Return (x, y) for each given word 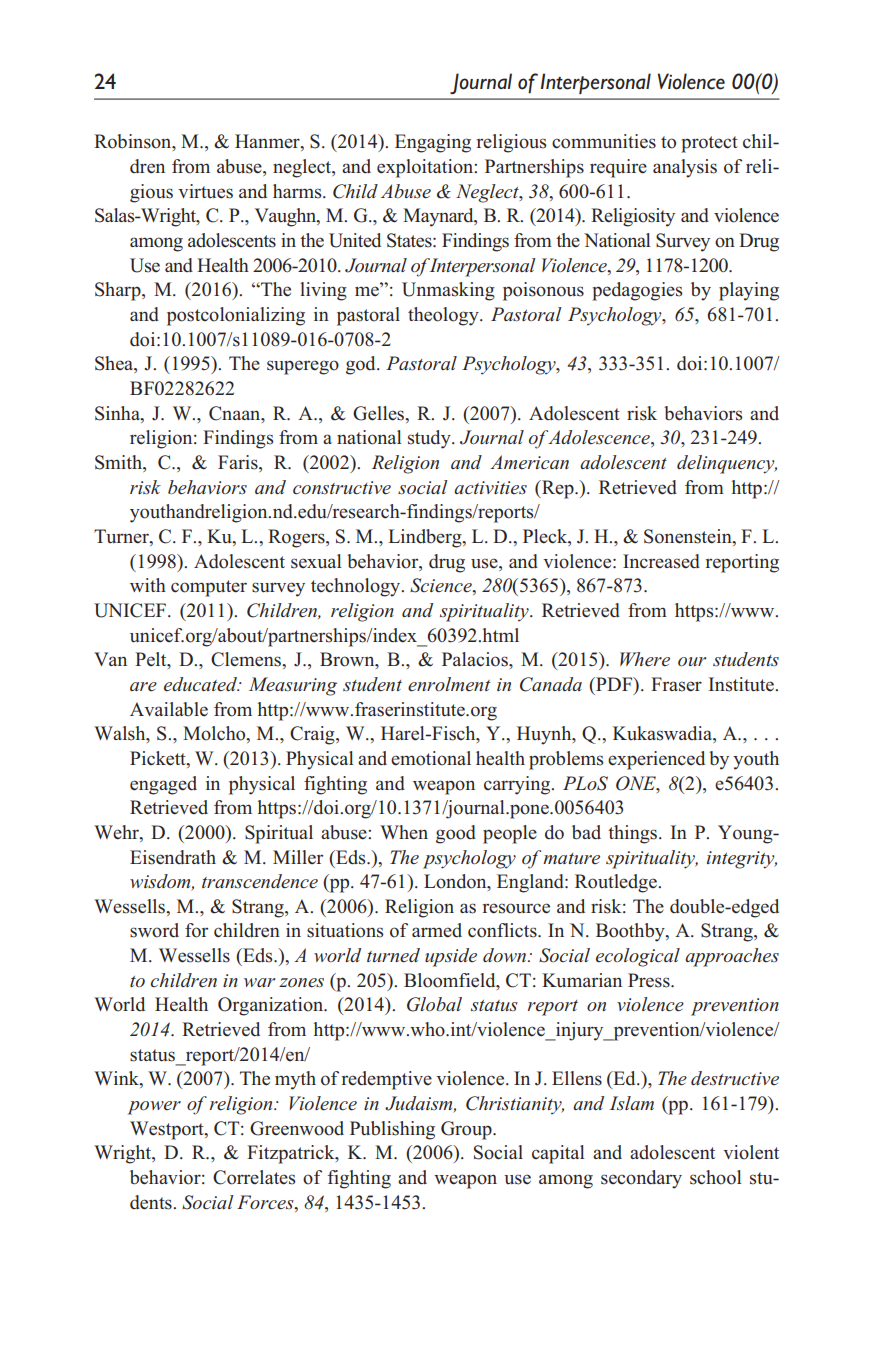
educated (201, 684)
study (430, 439)
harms (298, 191)
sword (154, 930)
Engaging (433, 143)
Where (645, 659)
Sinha (118, 413)
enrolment (449, 684)
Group (467, 1130)
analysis (685, 168)
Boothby (631, 932)
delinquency (727, 464)
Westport (168, 1130)
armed (437, 930)
